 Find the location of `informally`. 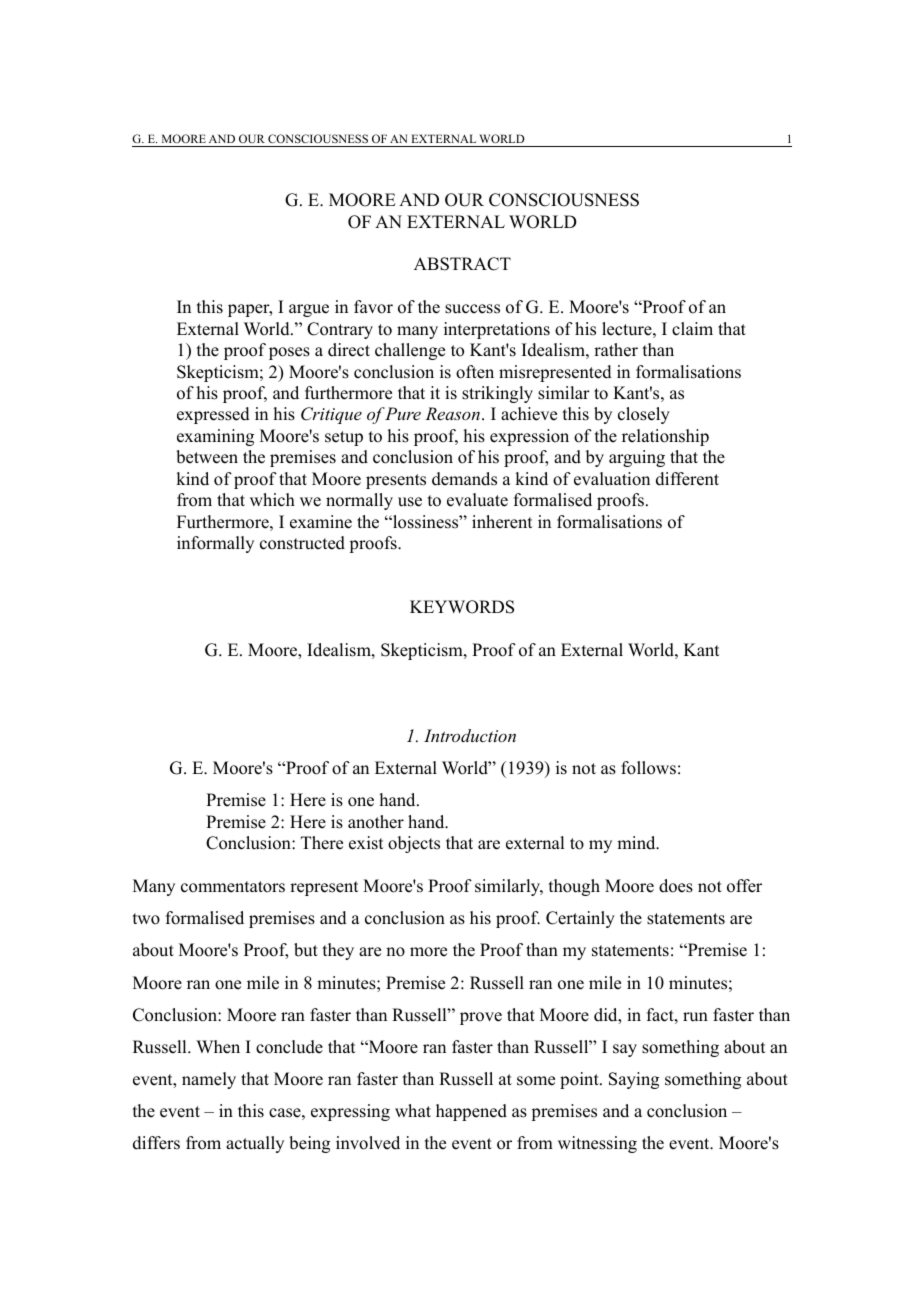

informally is located at coordinates (215, 544).
